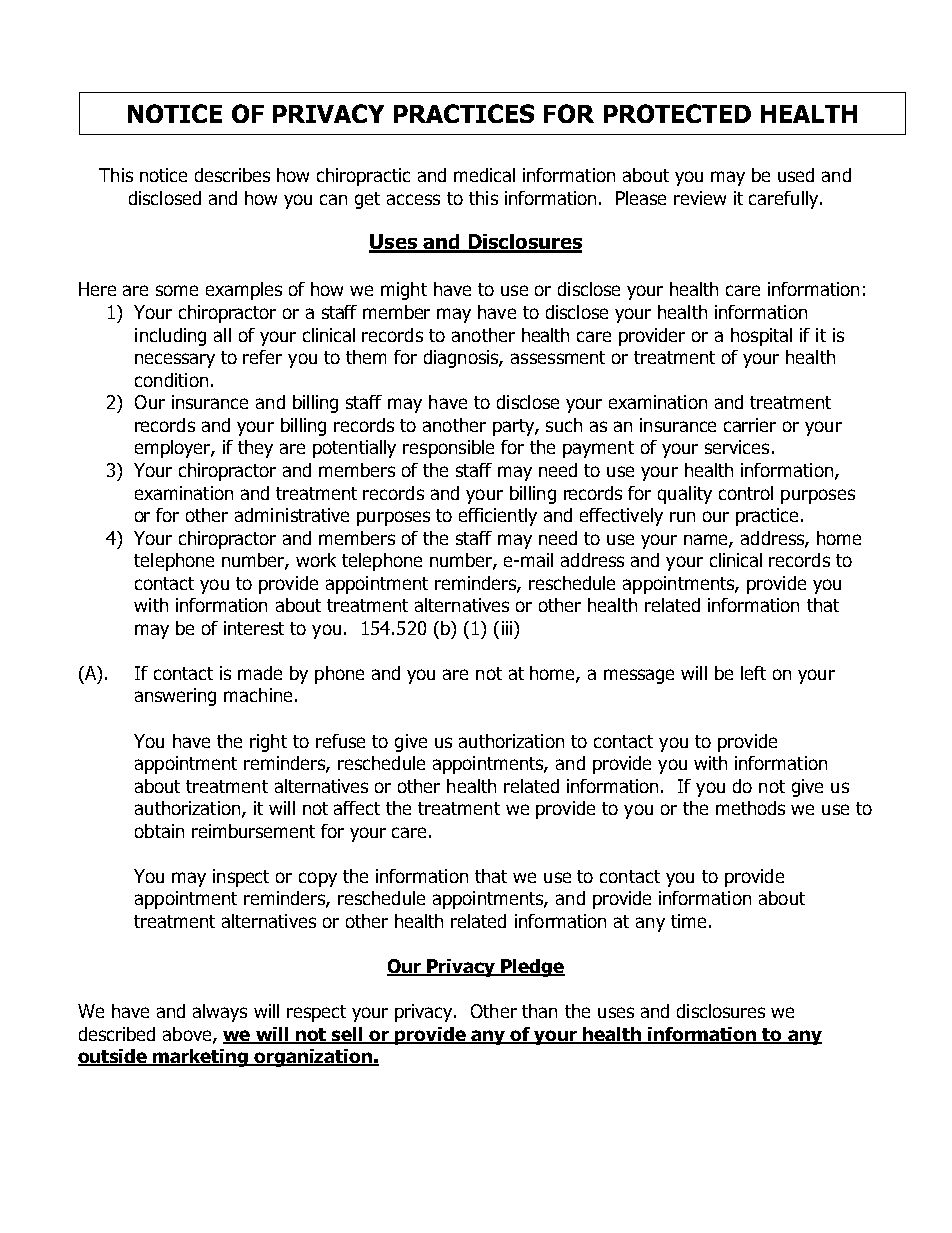 This document has height=1233, width=952. I want to click on left, so click(753, 673).
